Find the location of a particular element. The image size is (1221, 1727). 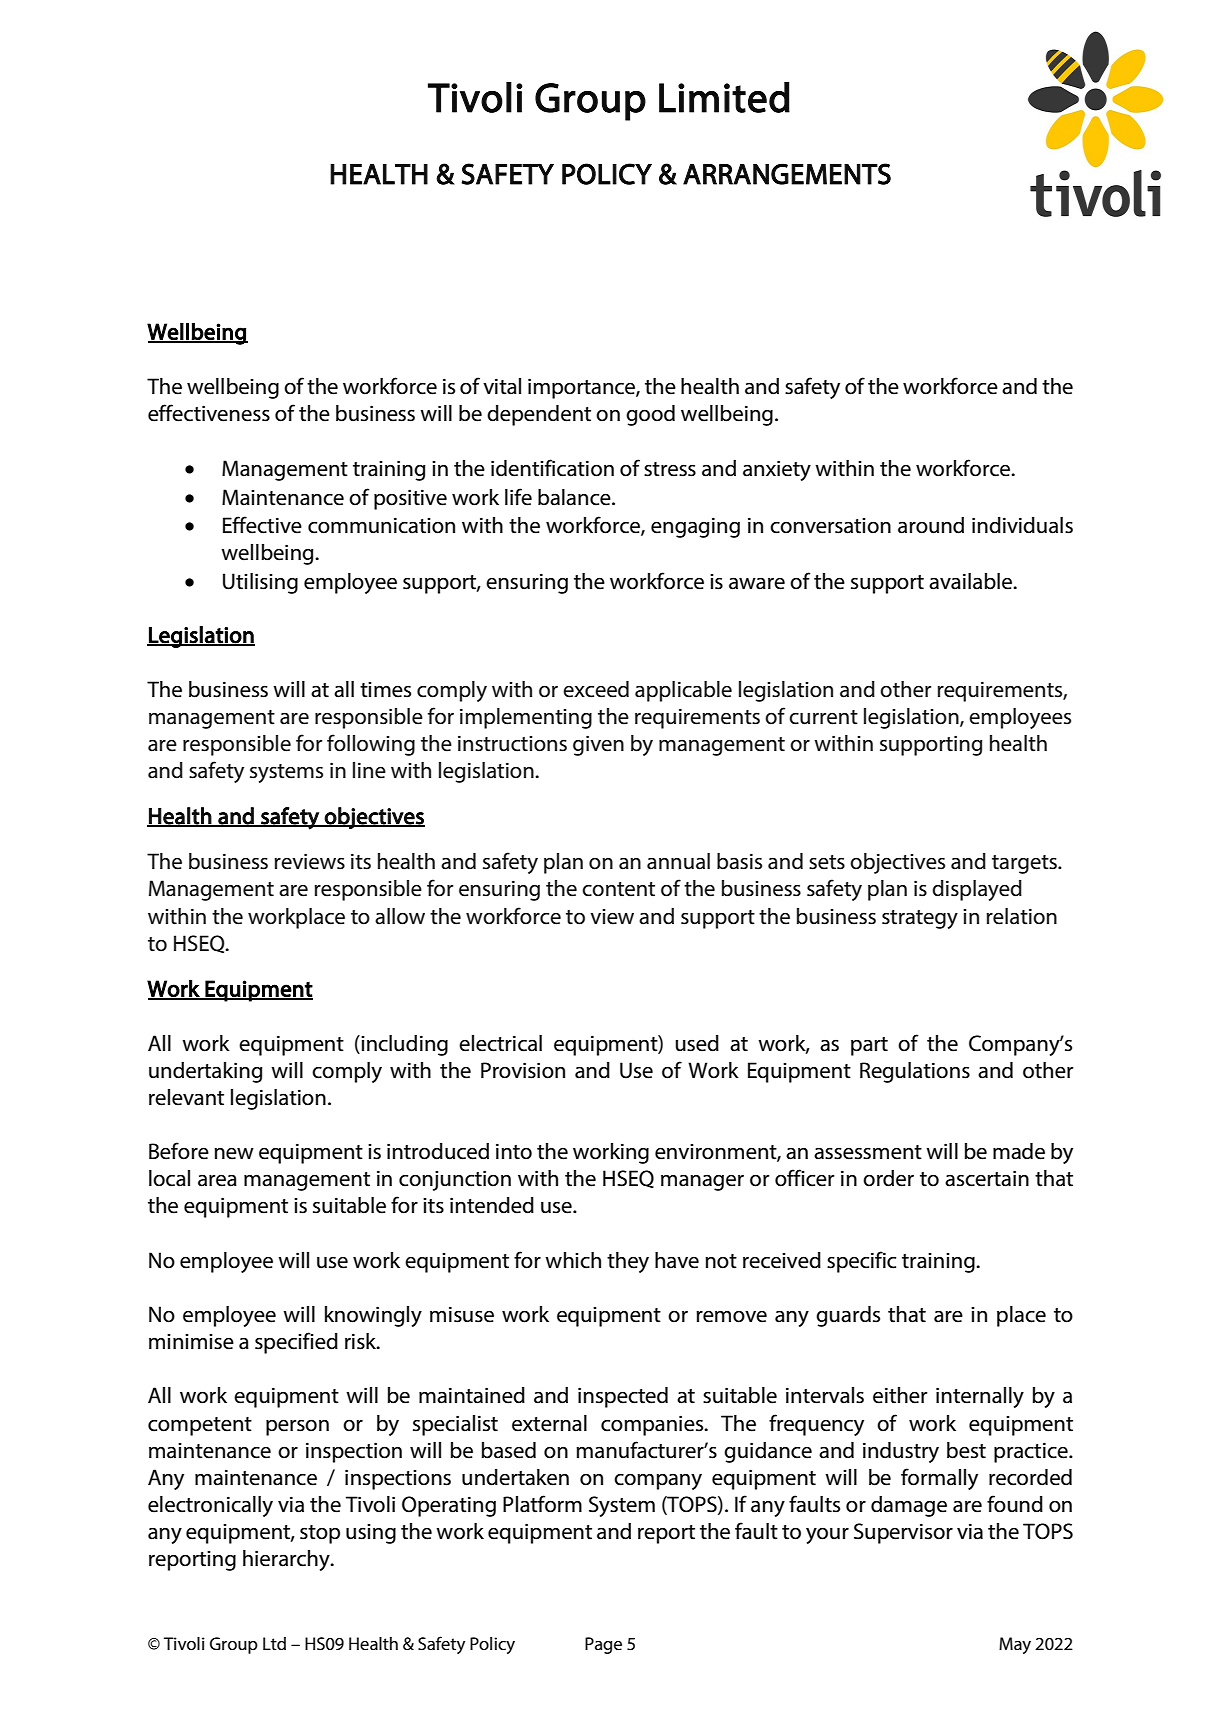

allow is located at coordinates (400, 916).
